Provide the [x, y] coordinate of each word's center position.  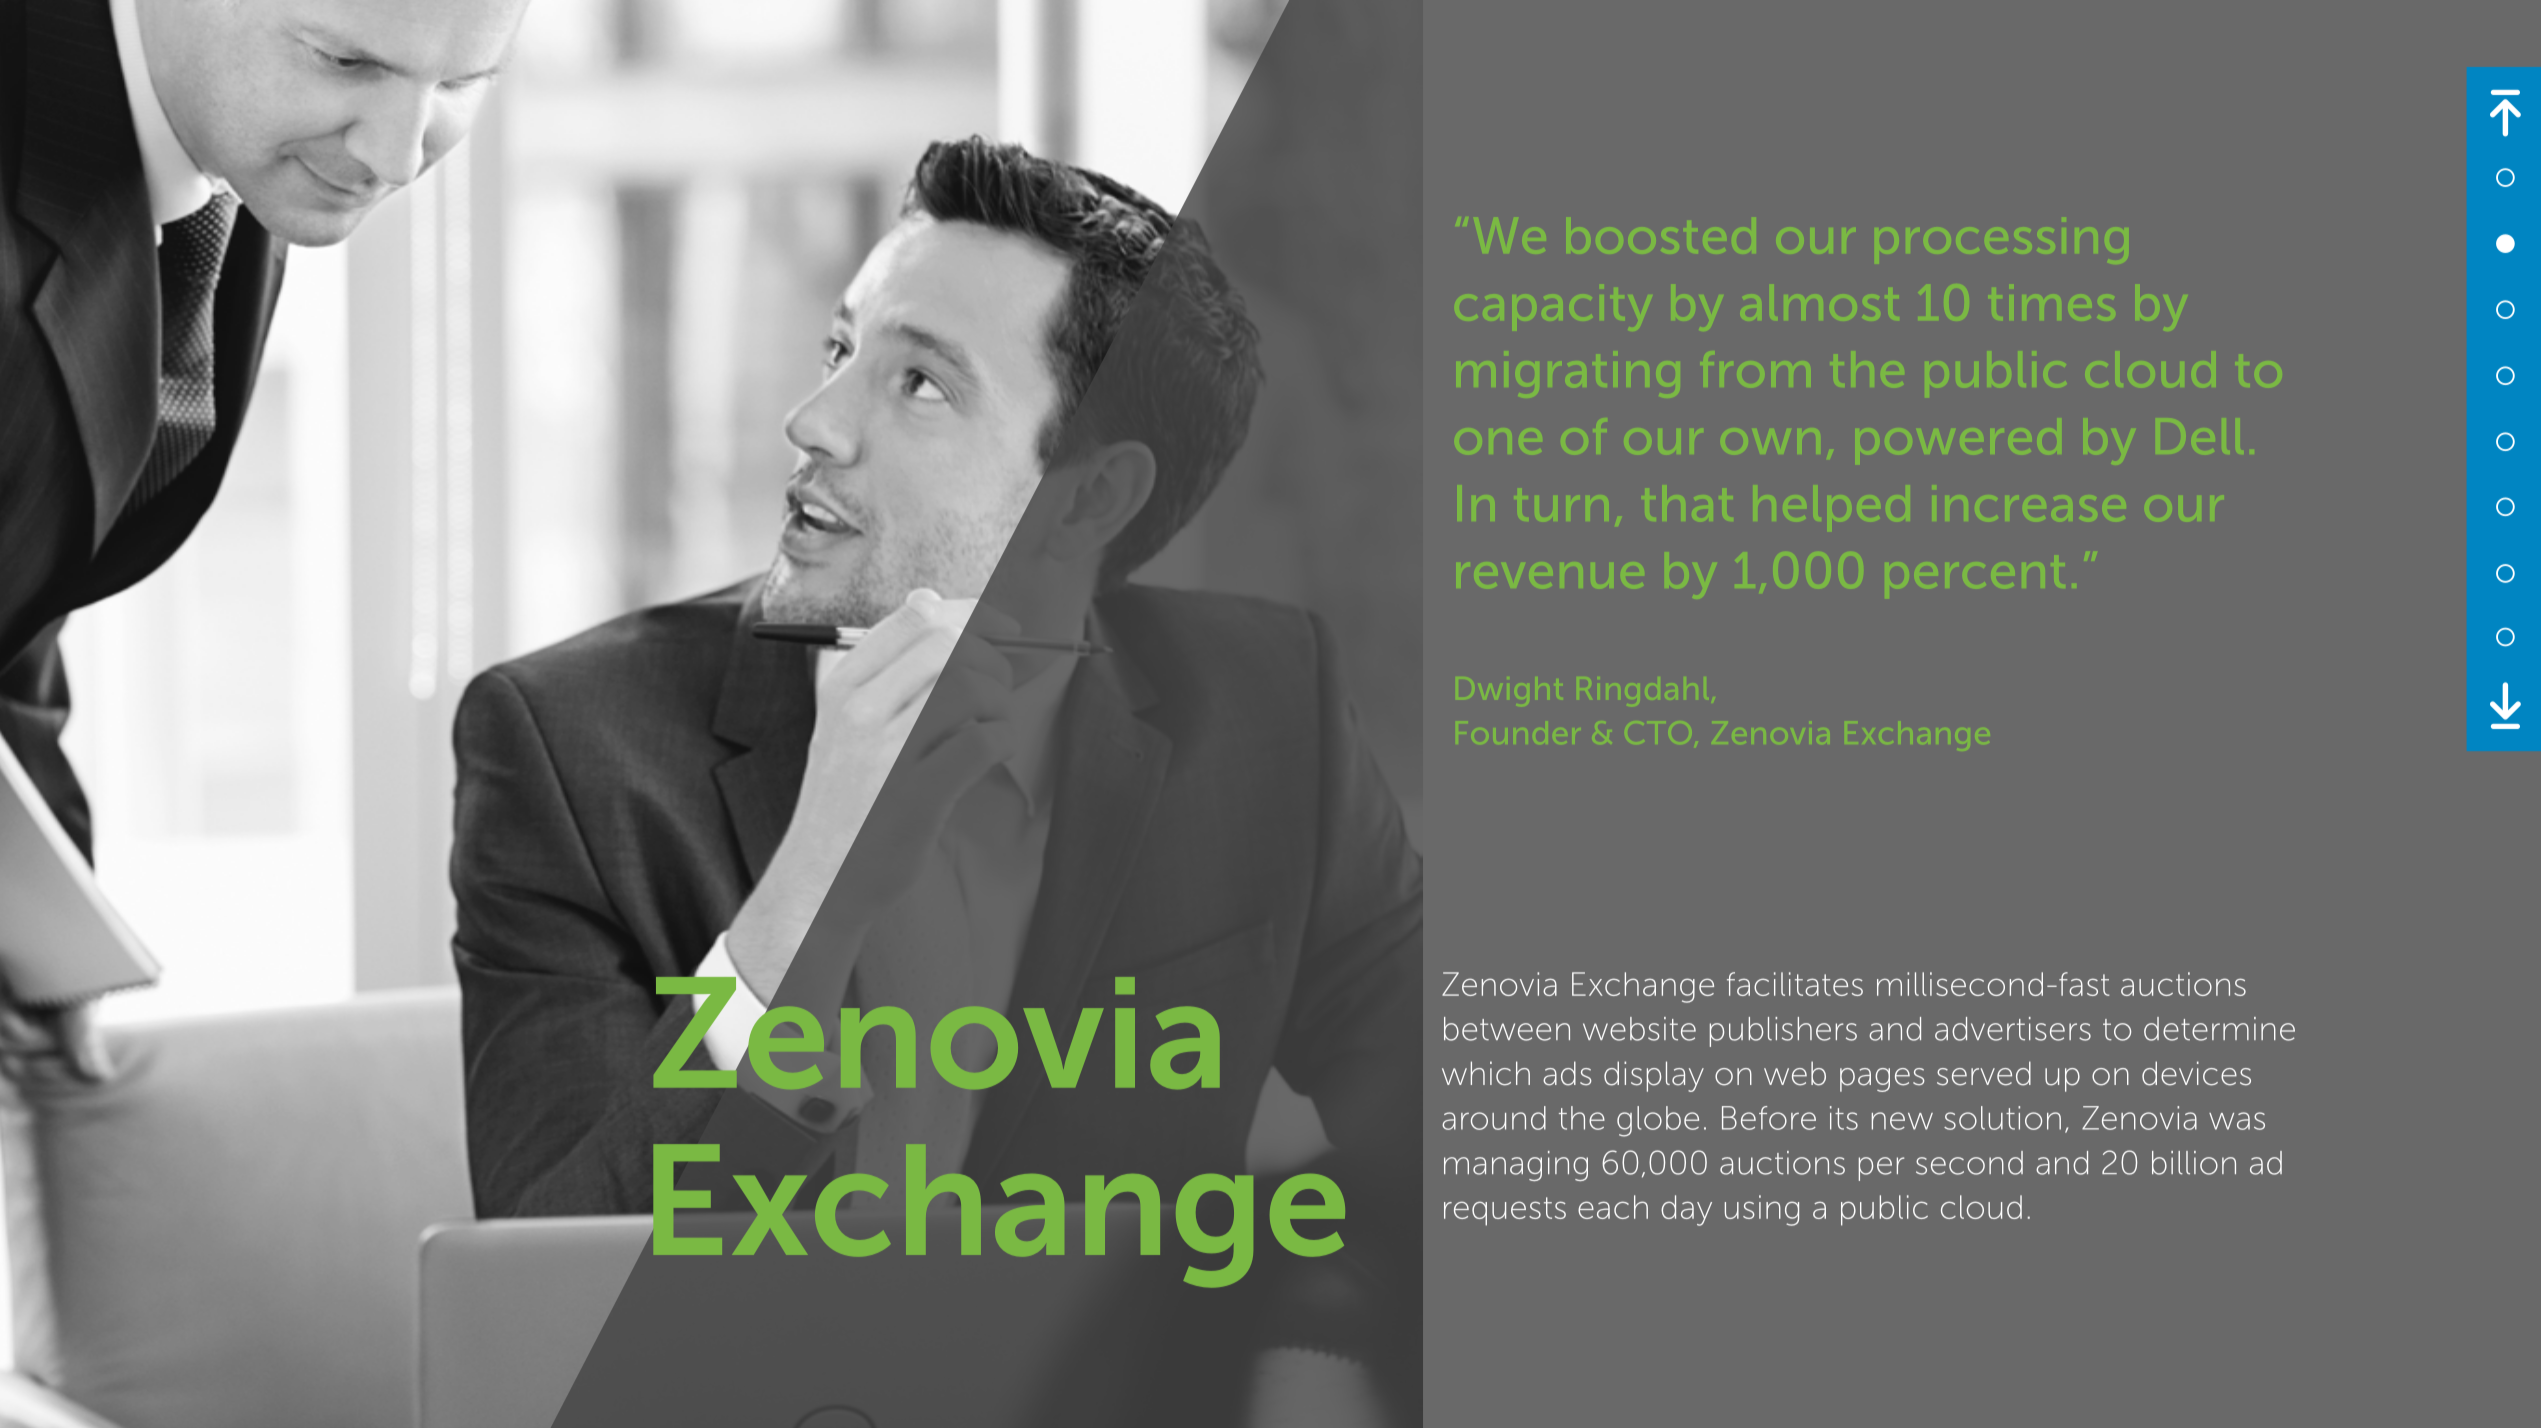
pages [1882, 1080]
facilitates [1795, 984]
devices [2196, 1073]
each [1613, 1207]
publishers [1783, 1032]
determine [2219, 1029]
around [1494, 1118]
